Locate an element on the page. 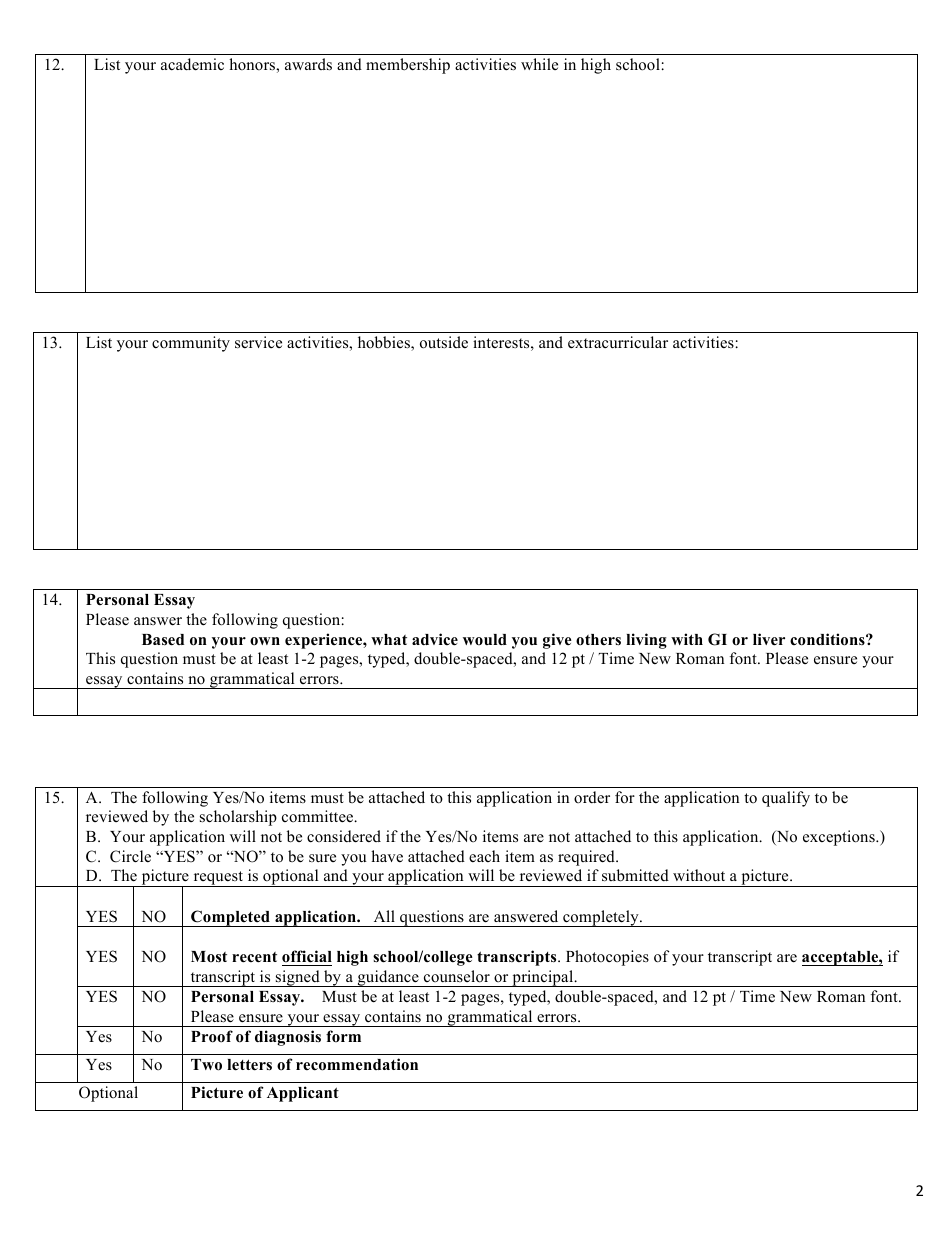 The height and width of the page is (1233, 952). counselor is located at coordinates (457, 976).
